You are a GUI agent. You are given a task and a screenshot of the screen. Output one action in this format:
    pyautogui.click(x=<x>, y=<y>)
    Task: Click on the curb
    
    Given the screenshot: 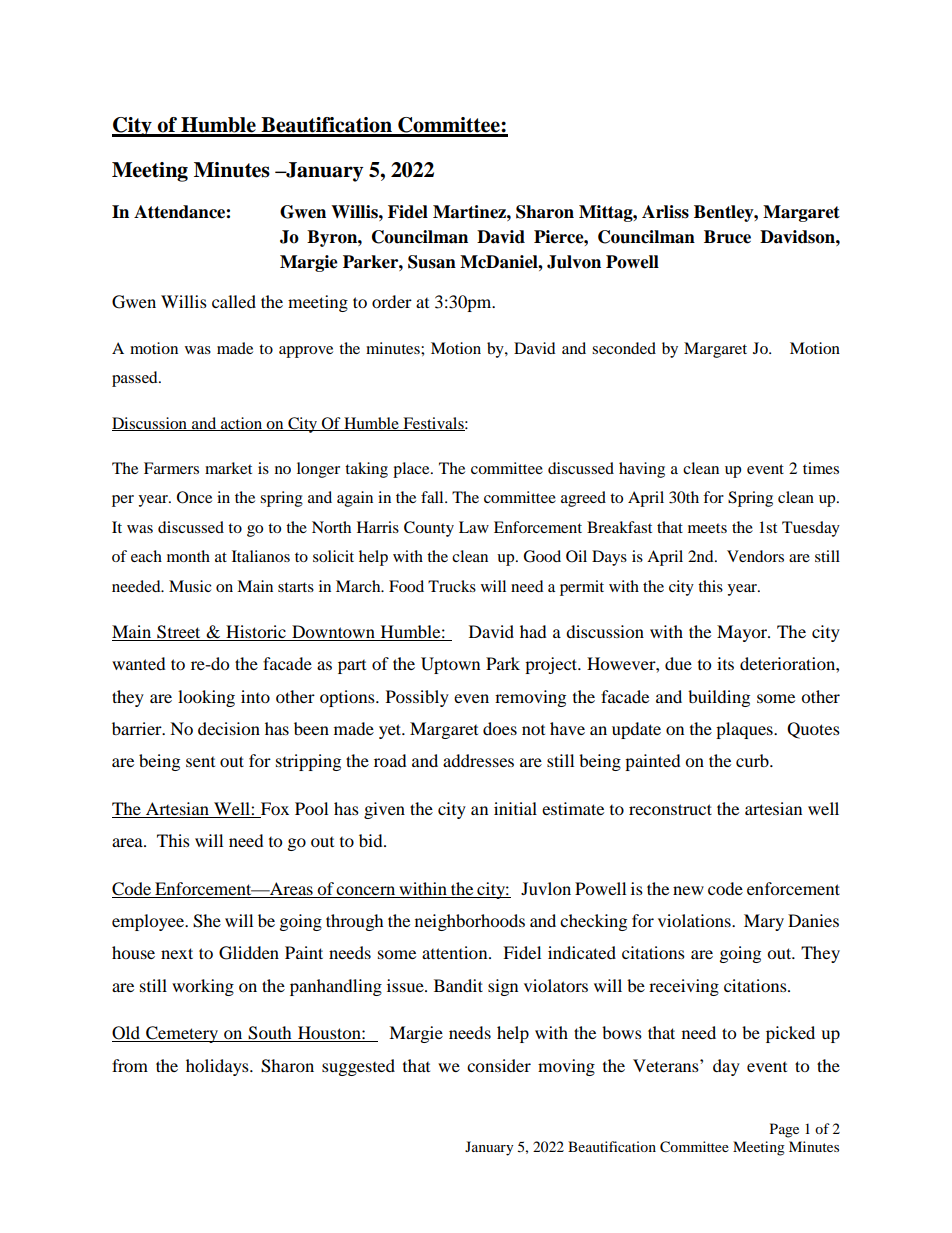 What is the action you would take?
    pyautogui.click(x=753, y=760)
